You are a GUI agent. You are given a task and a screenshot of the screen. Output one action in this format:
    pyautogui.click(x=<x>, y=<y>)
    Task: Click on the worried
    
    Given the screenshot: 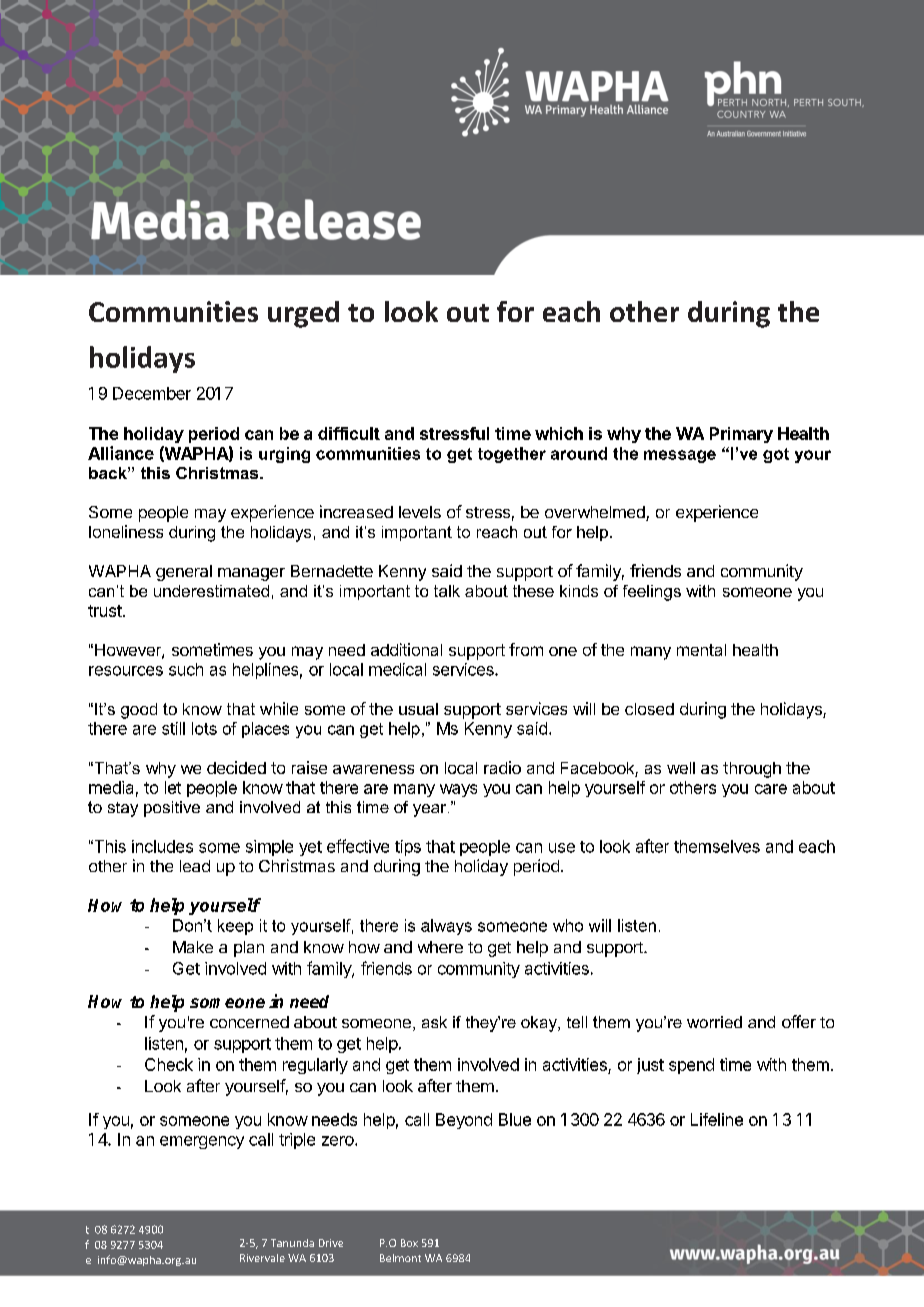 What is the action you would take?
    pyautogui.click(x=714, y=1022)
